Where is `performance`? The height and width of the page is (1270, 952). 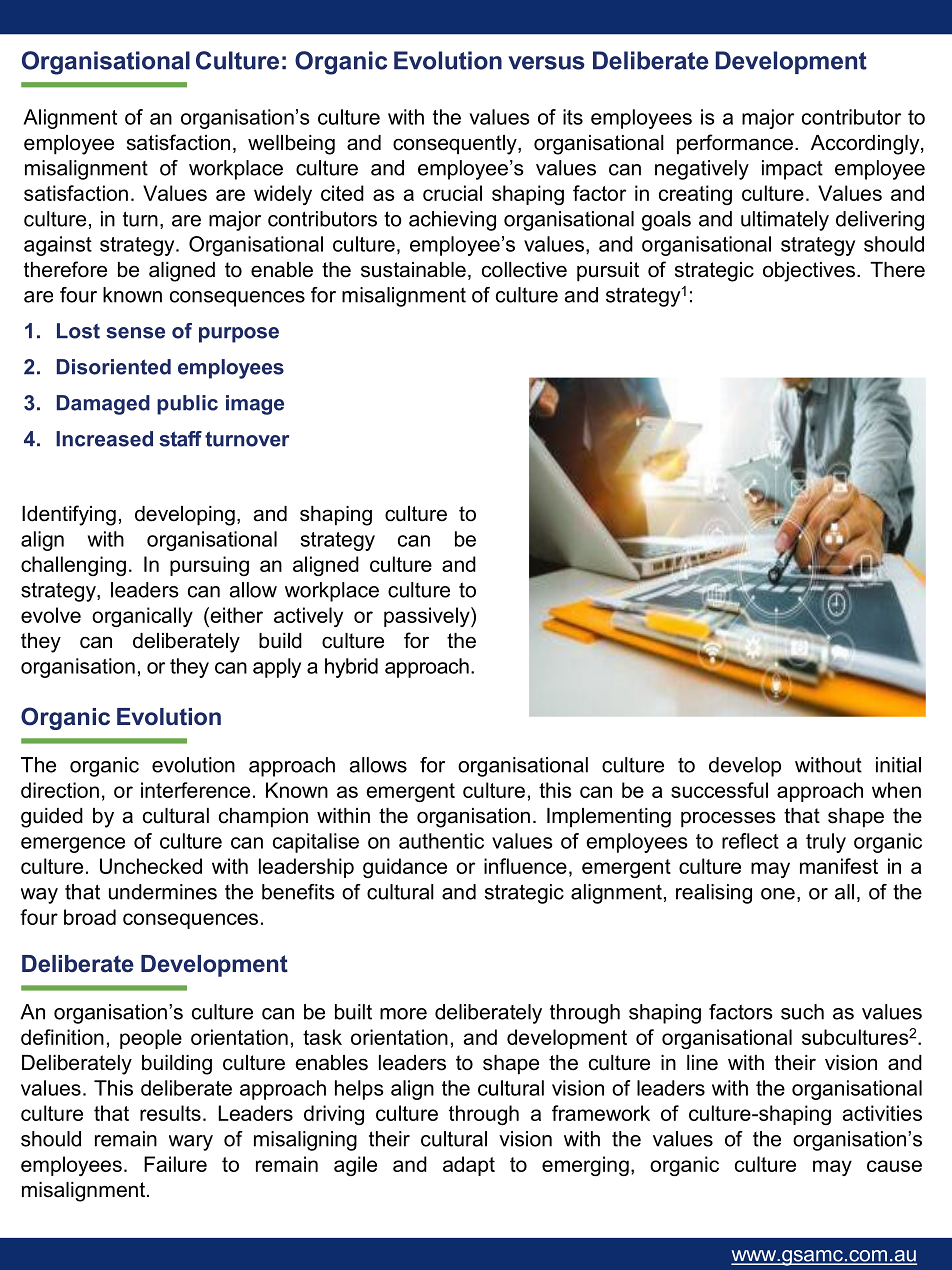 performance is located at coordinates (735, 144).
